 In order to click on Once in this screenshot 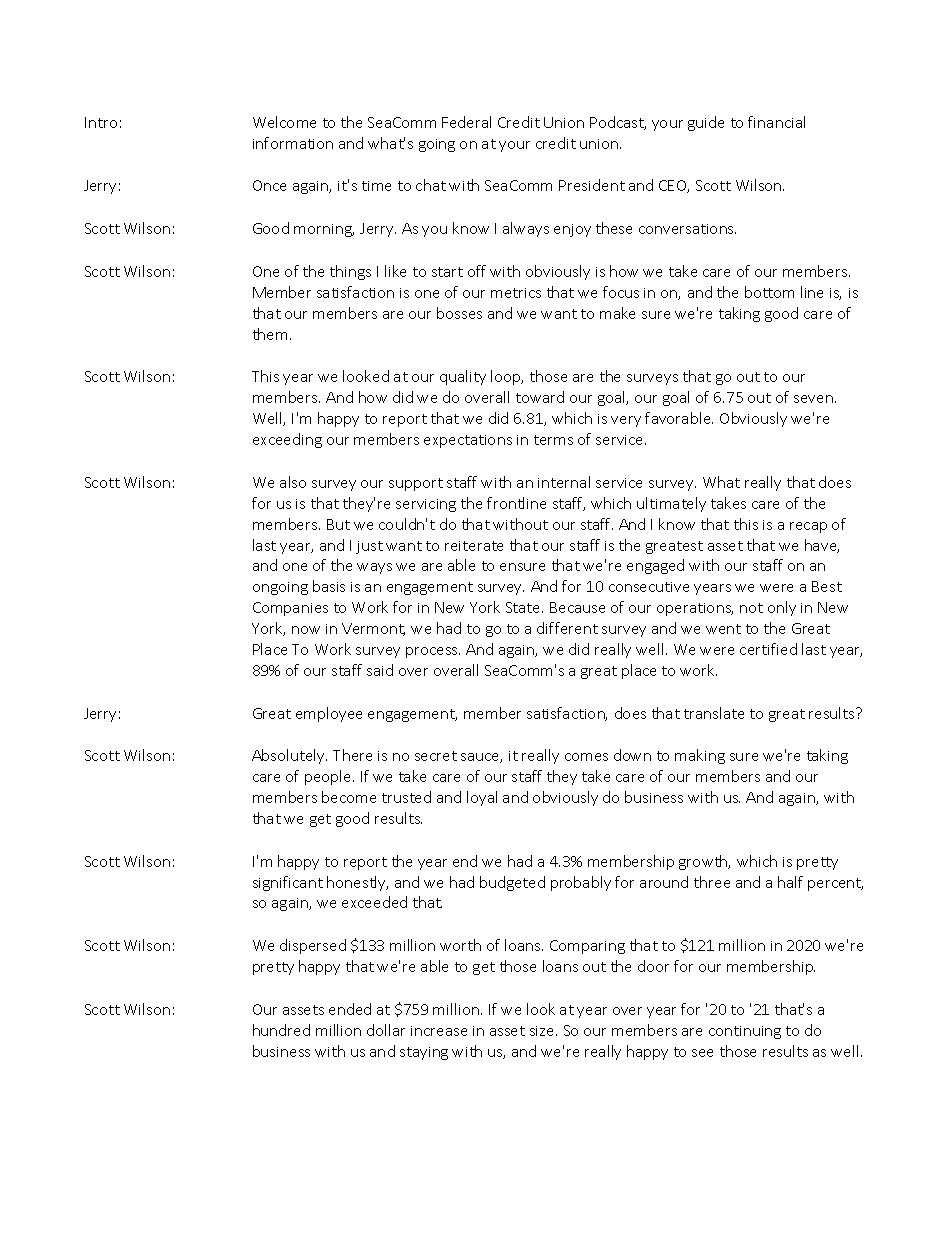, I will do `click(269, 185)`.
